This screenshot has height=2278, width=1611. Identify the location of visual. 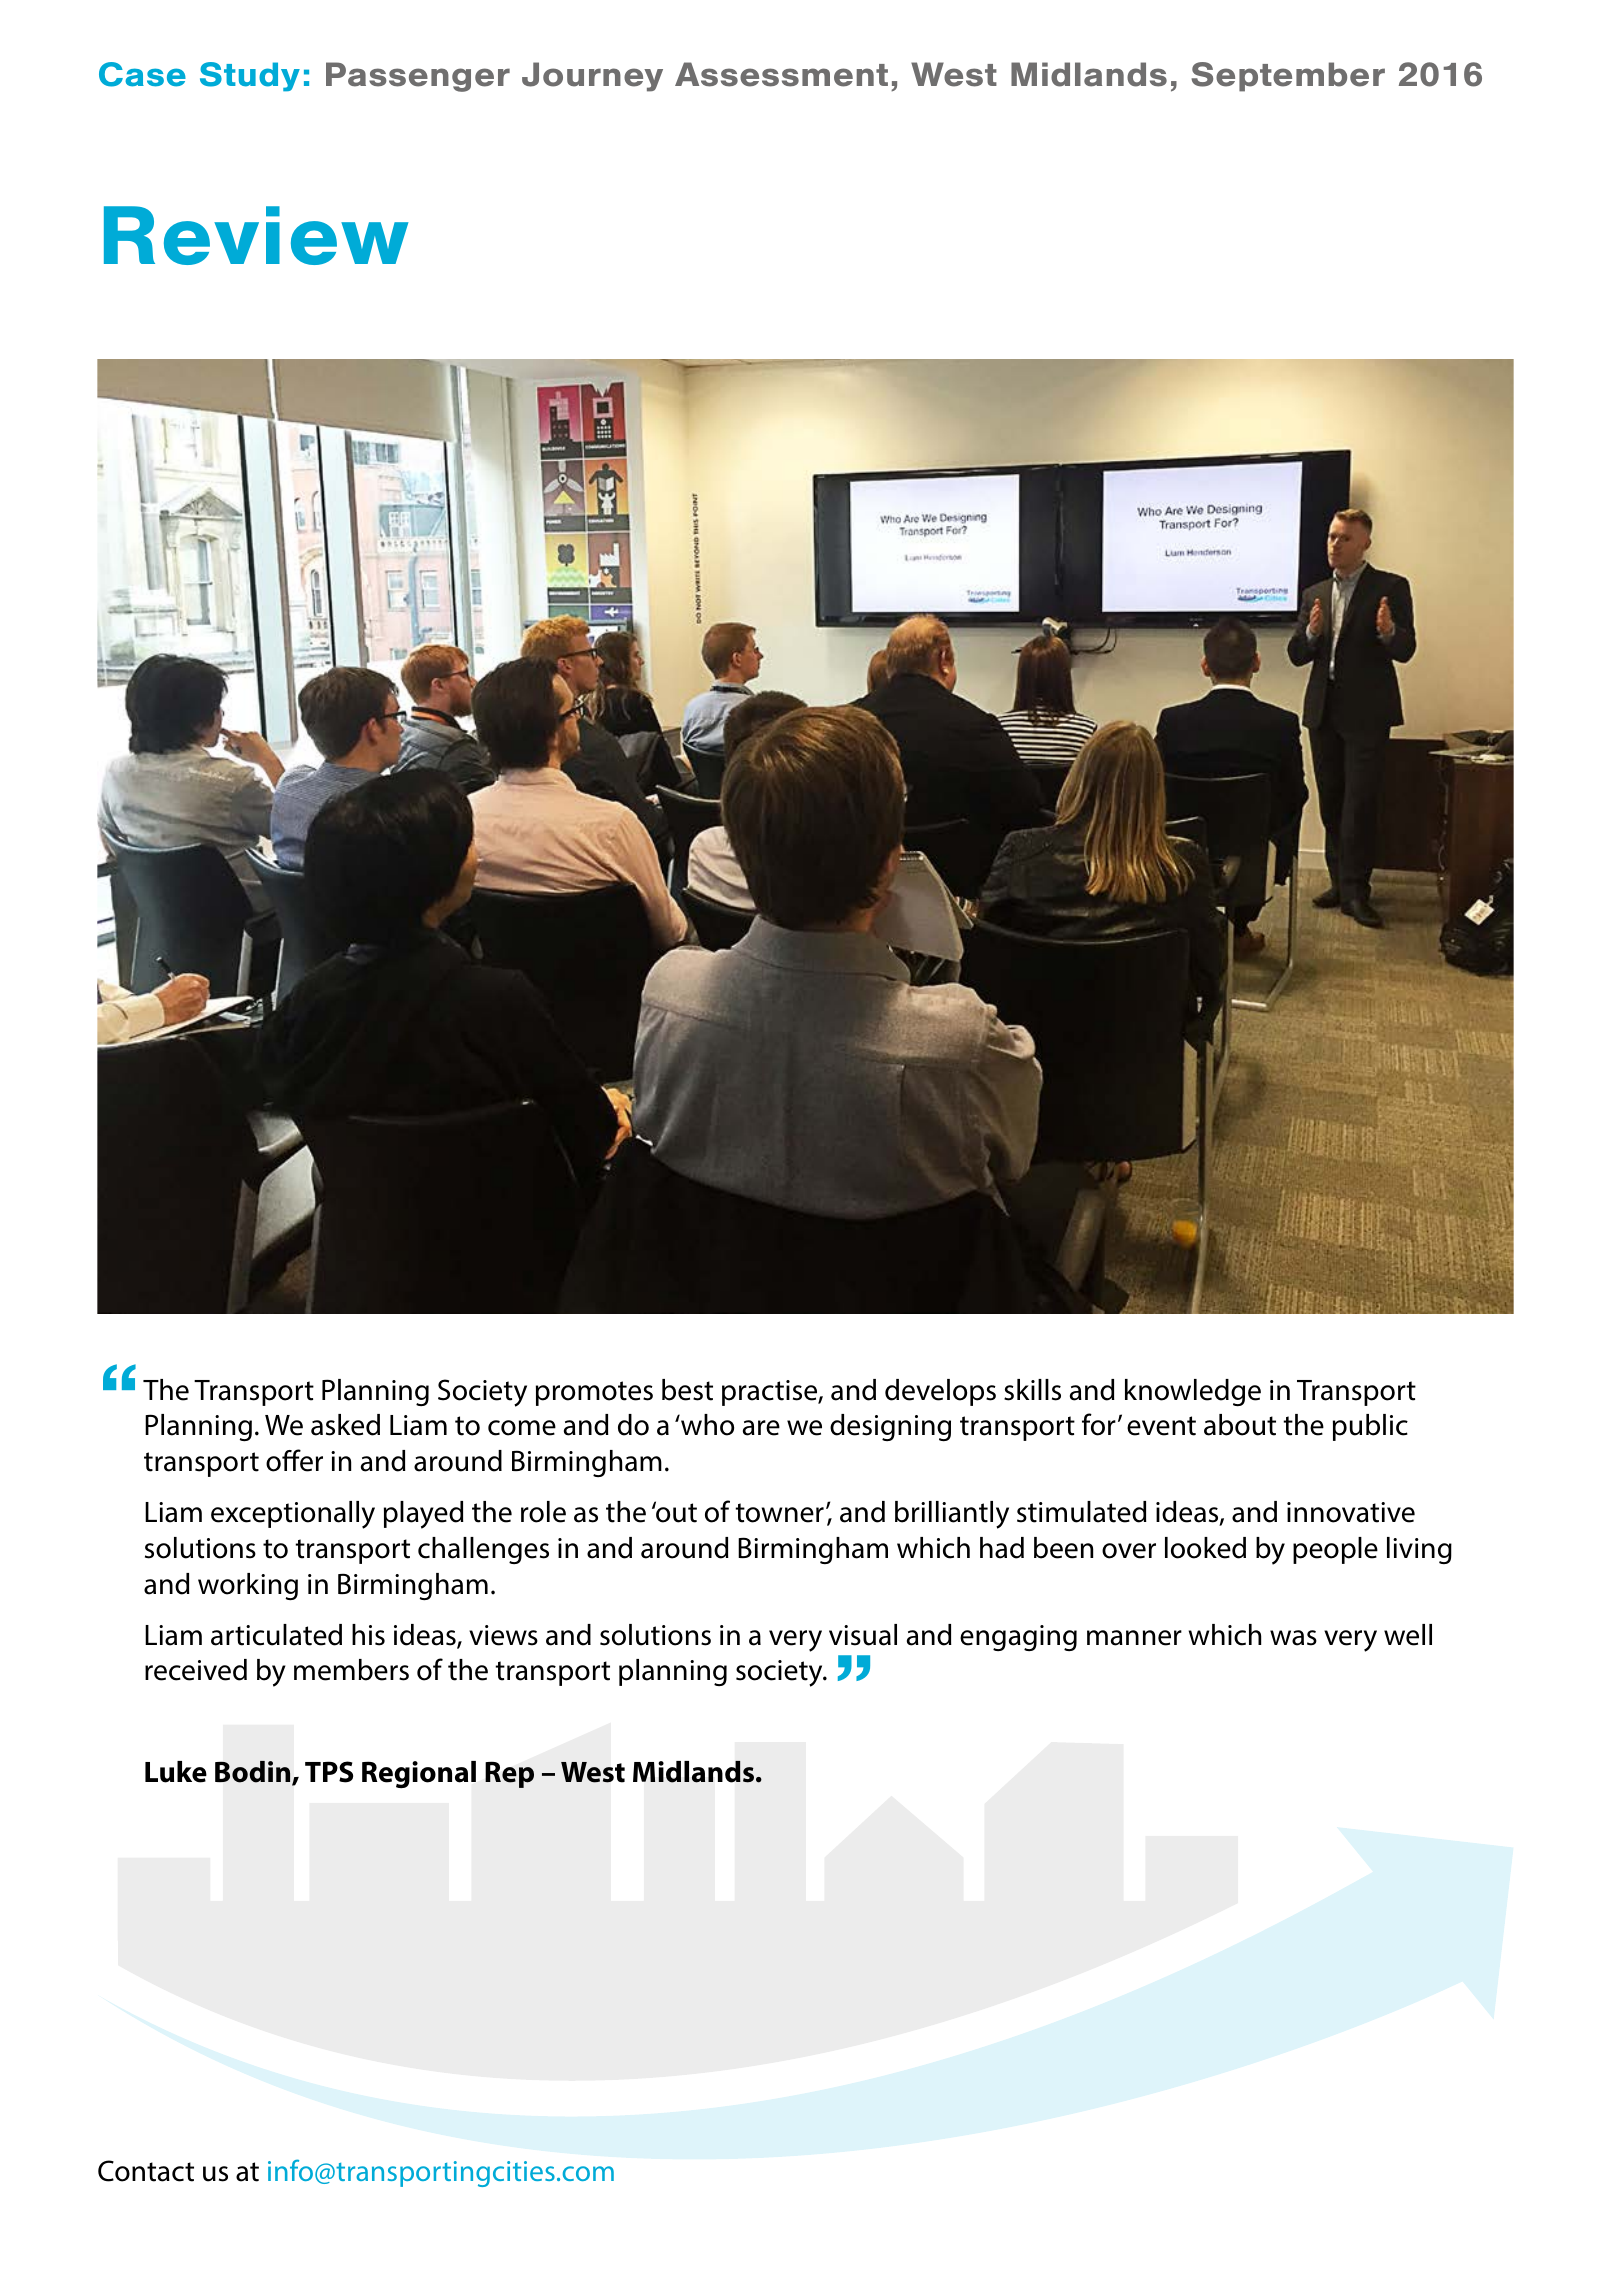
(863, 1635).
